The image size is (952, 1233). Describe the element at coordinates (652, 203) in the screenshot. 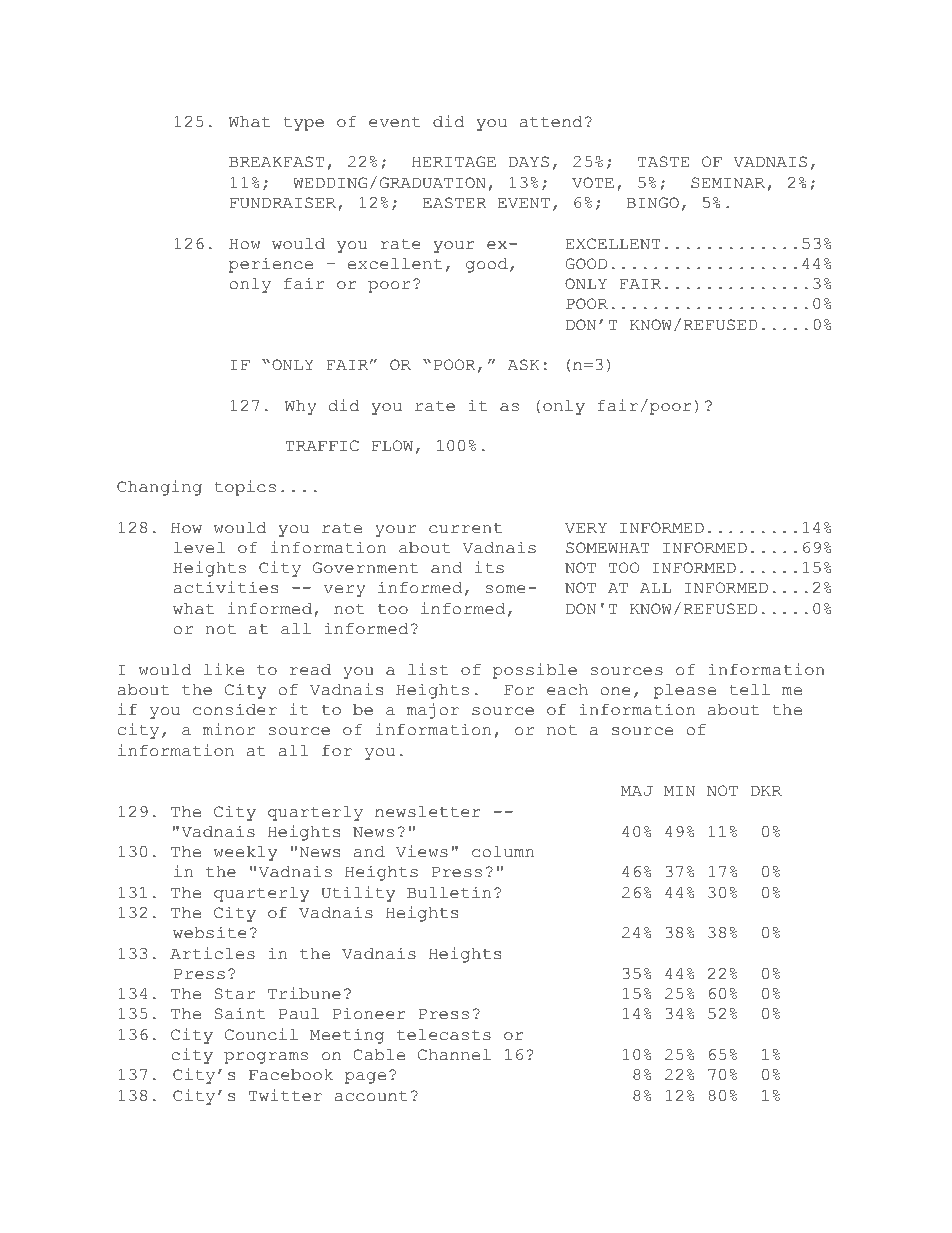

I see `BINGO` at that location.
